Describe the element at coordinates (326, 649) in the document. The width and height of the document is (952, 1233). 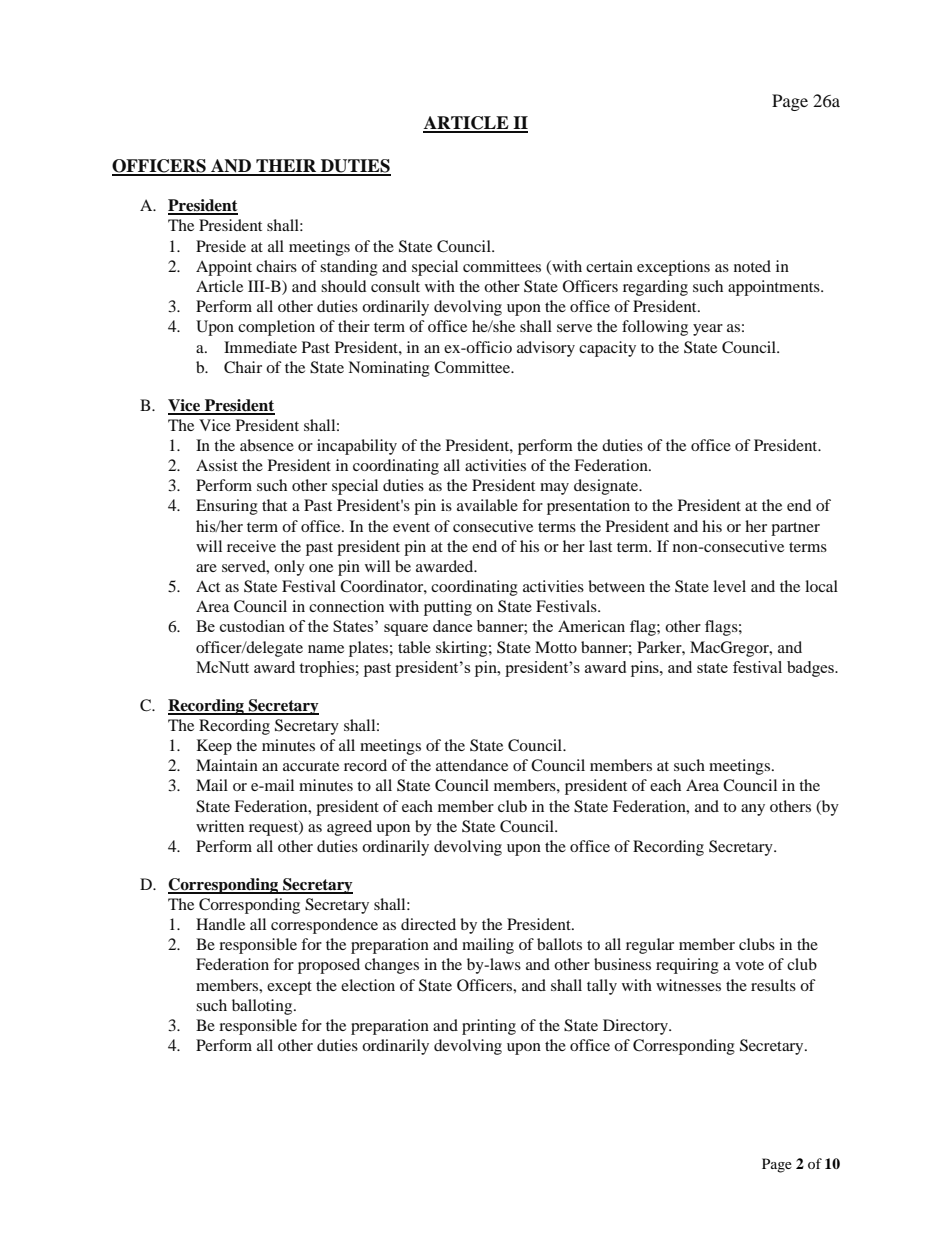
I see `name` at that location.
